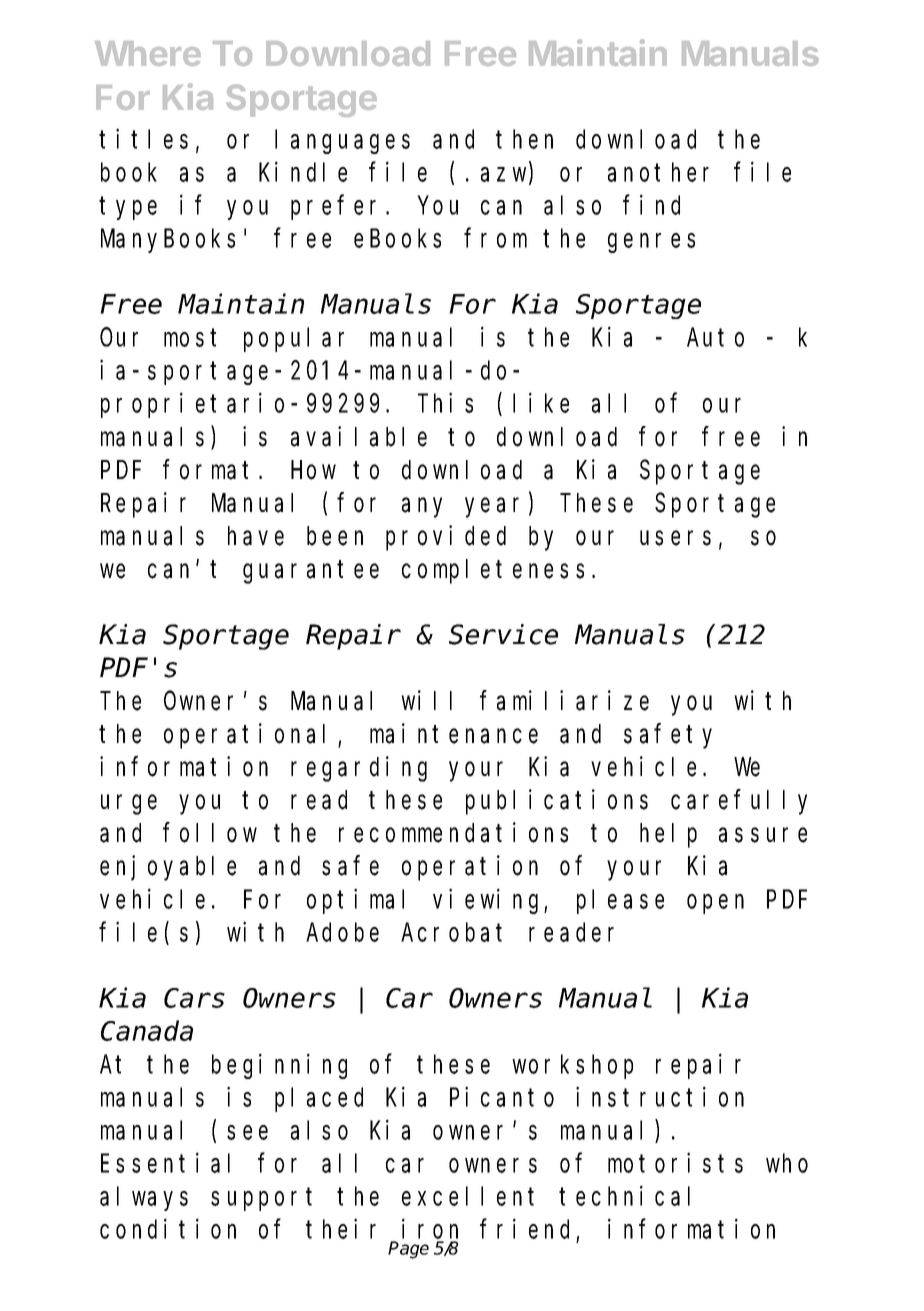 This screenshot has height=1311, width=924. Describe the element at coordinates (496, 238) in the screenshot. I see `from` at that location.
